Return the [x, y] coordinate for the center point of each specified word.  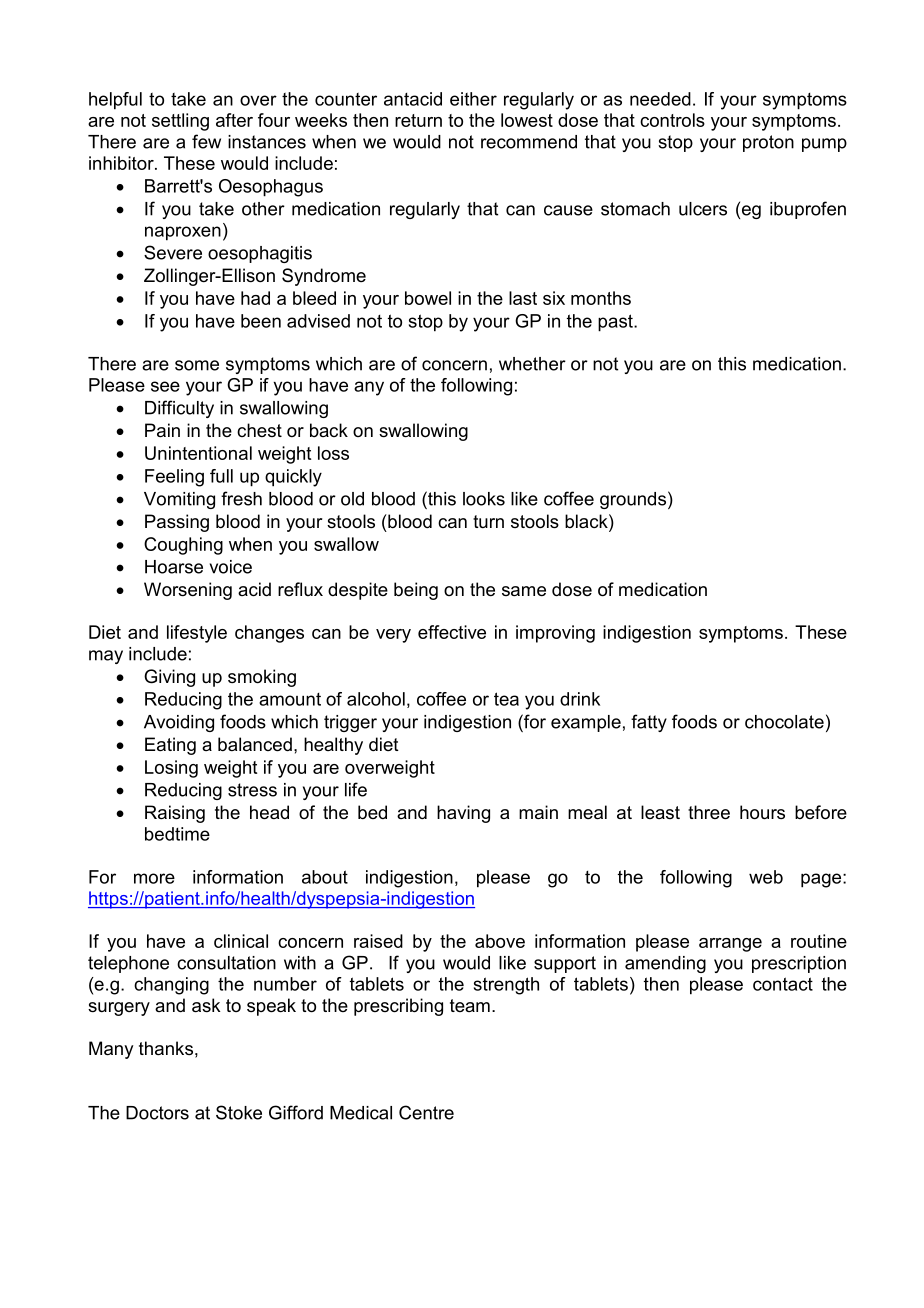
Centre [426, 1112]
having [463, 814]
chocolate [784, 722]
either [473, 99]
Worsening [188, 591]
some [197, 365]
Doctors [157, 1113]
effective [452, 632]
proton [768, 143]
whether [532, 364]
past [616, 323]
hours [762, 812]
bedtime [177, 834]
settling [180, 122]
